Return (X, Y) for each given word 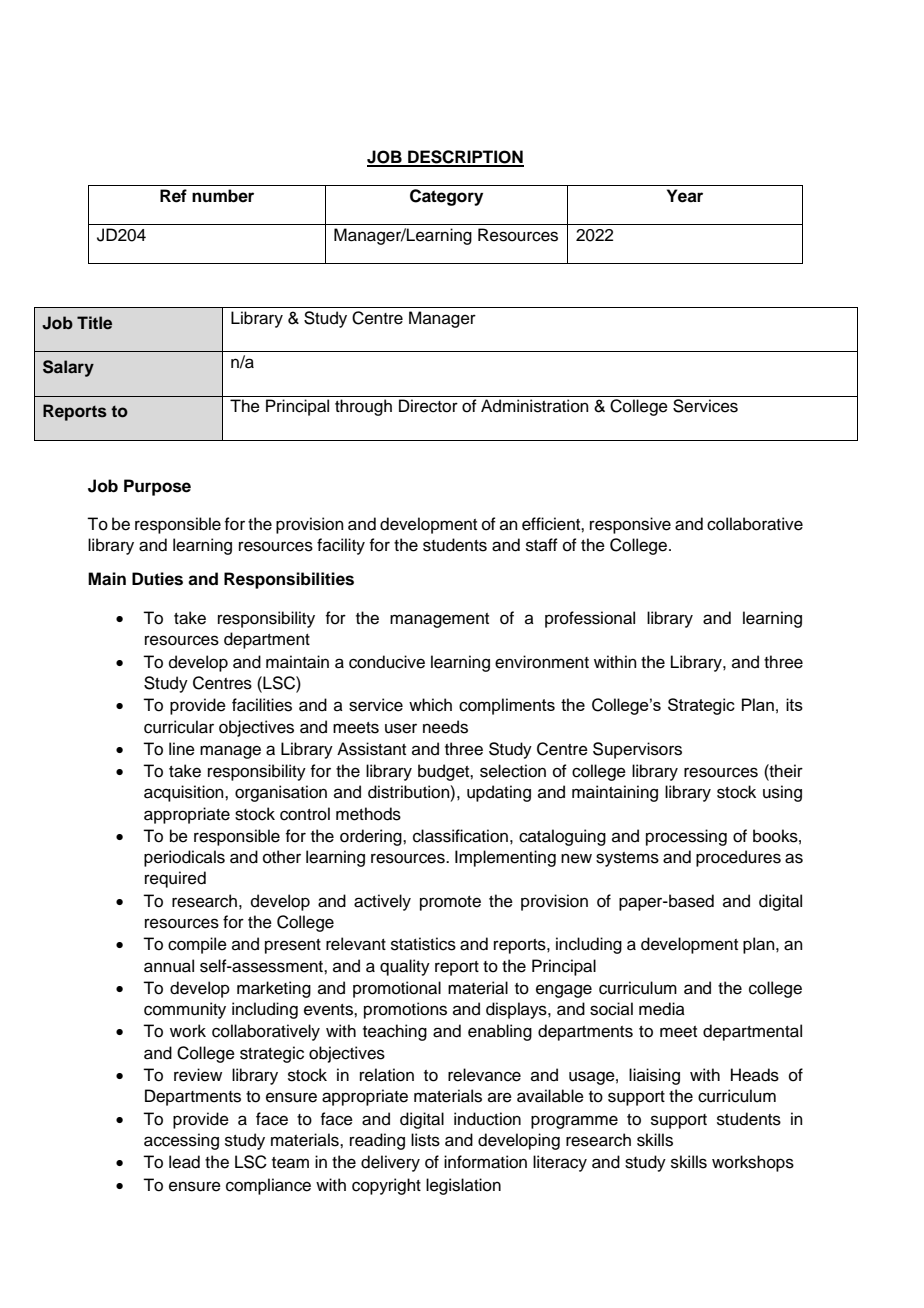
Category (446, 197)
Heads (755, 1075)
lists (425, 1140)
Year (685, 196)
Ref (173, 196)
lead (184, 1162)
